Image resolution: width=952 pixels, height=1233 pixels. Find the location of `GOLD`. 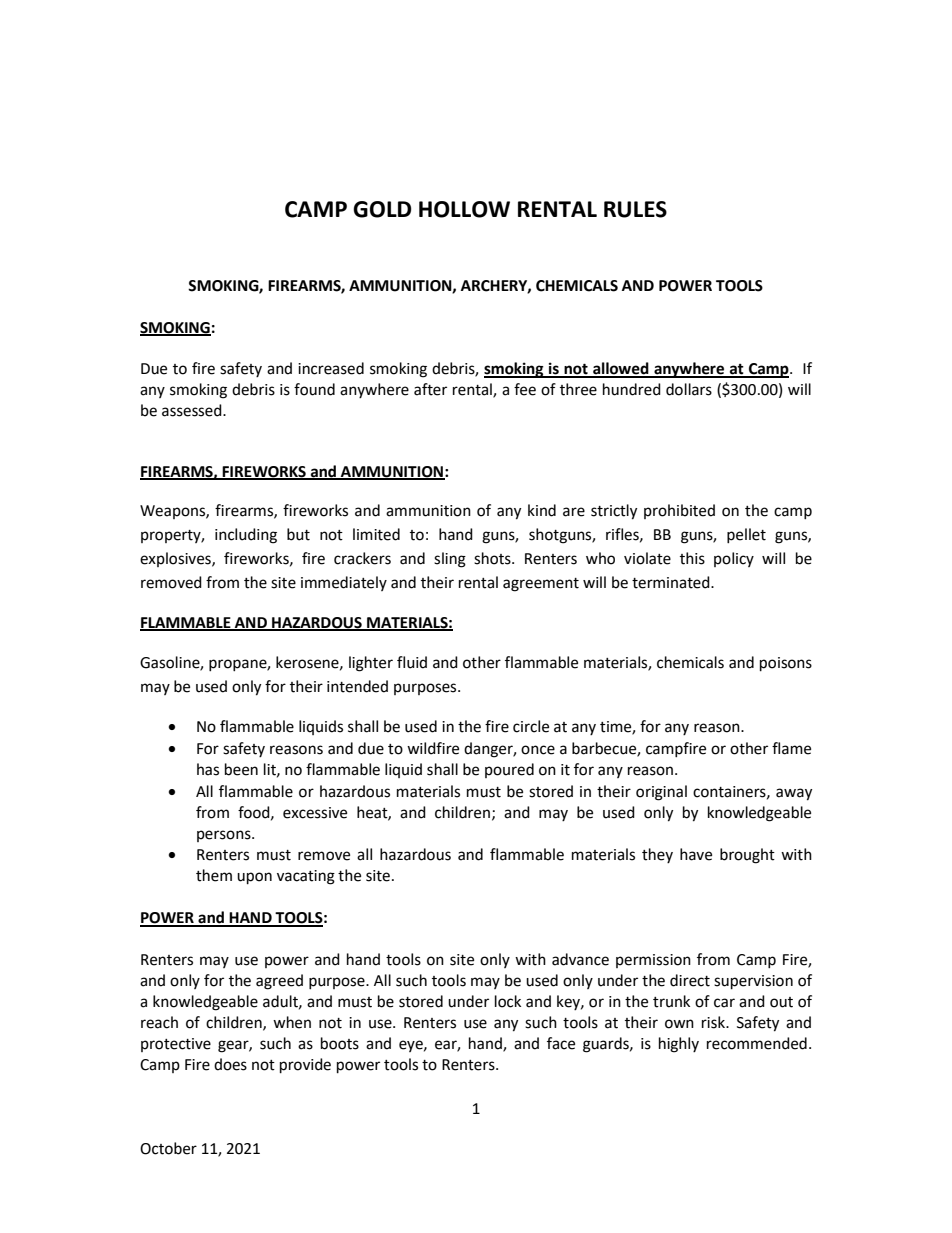

GOLD is located at coordinates (382, 209).
